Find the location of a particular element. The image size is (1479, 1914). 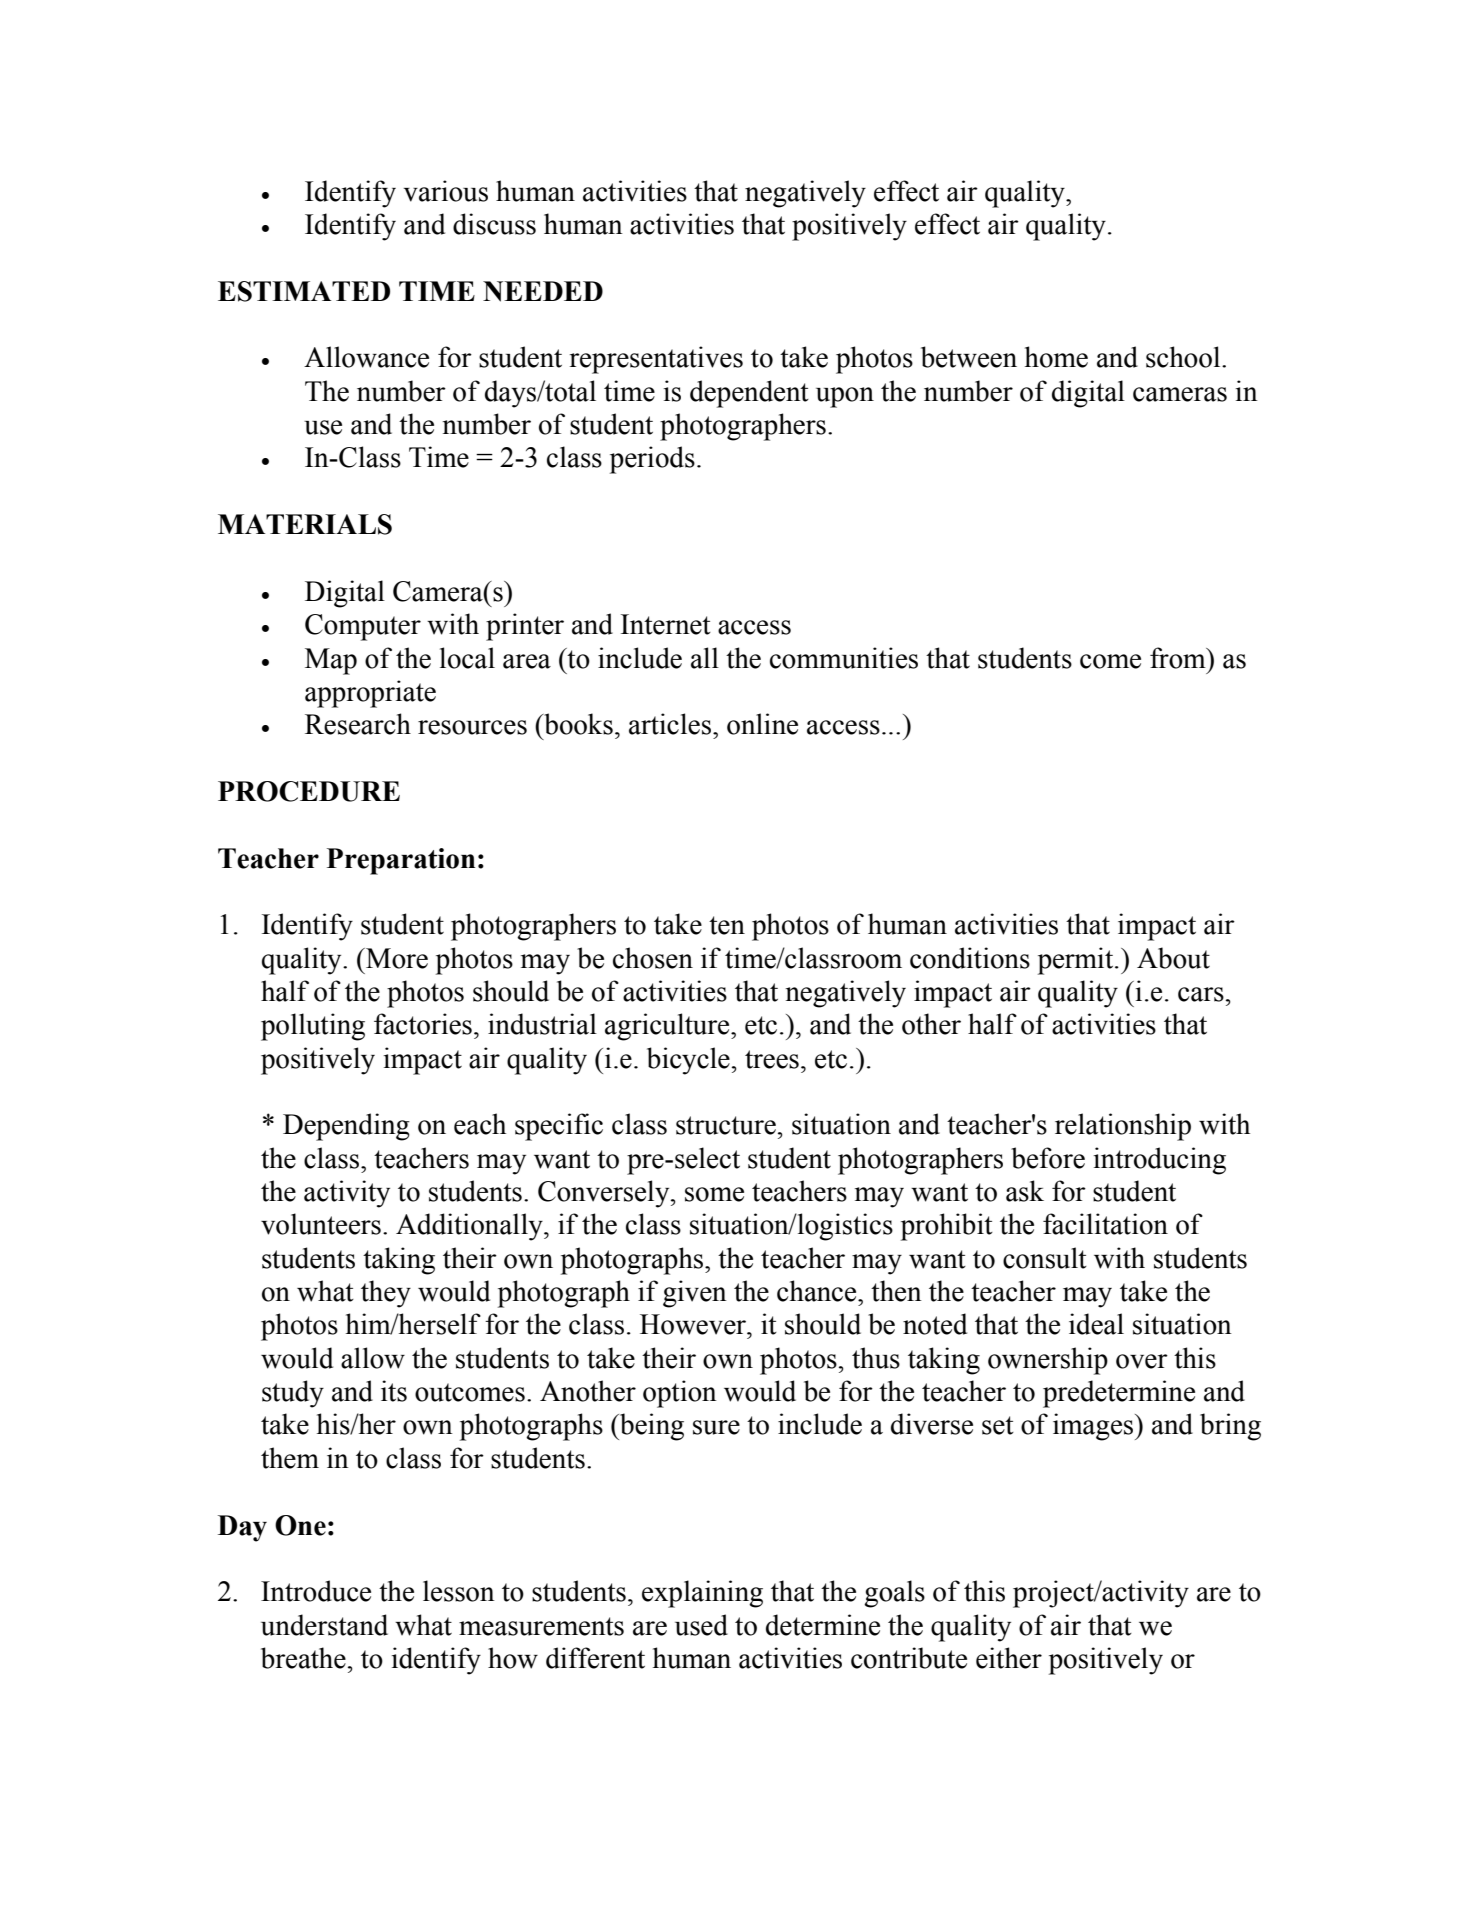

representatives is located at coordinates (656, 360).
